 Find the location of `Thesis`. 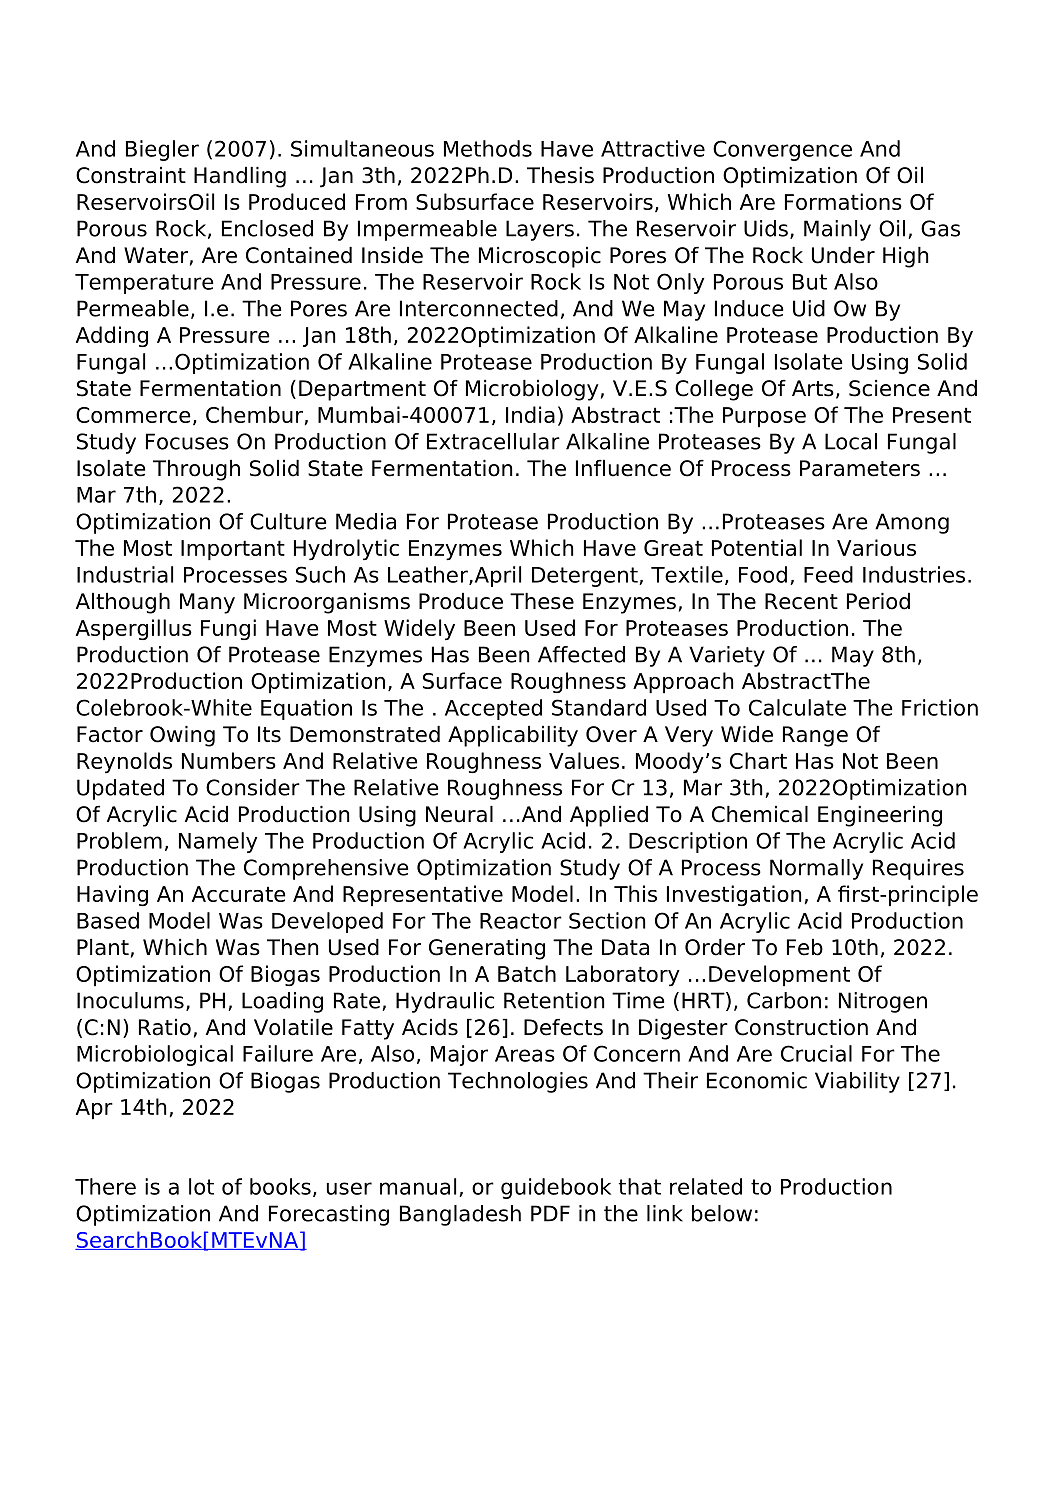

Thesis is located at coordinates (560, 175).
